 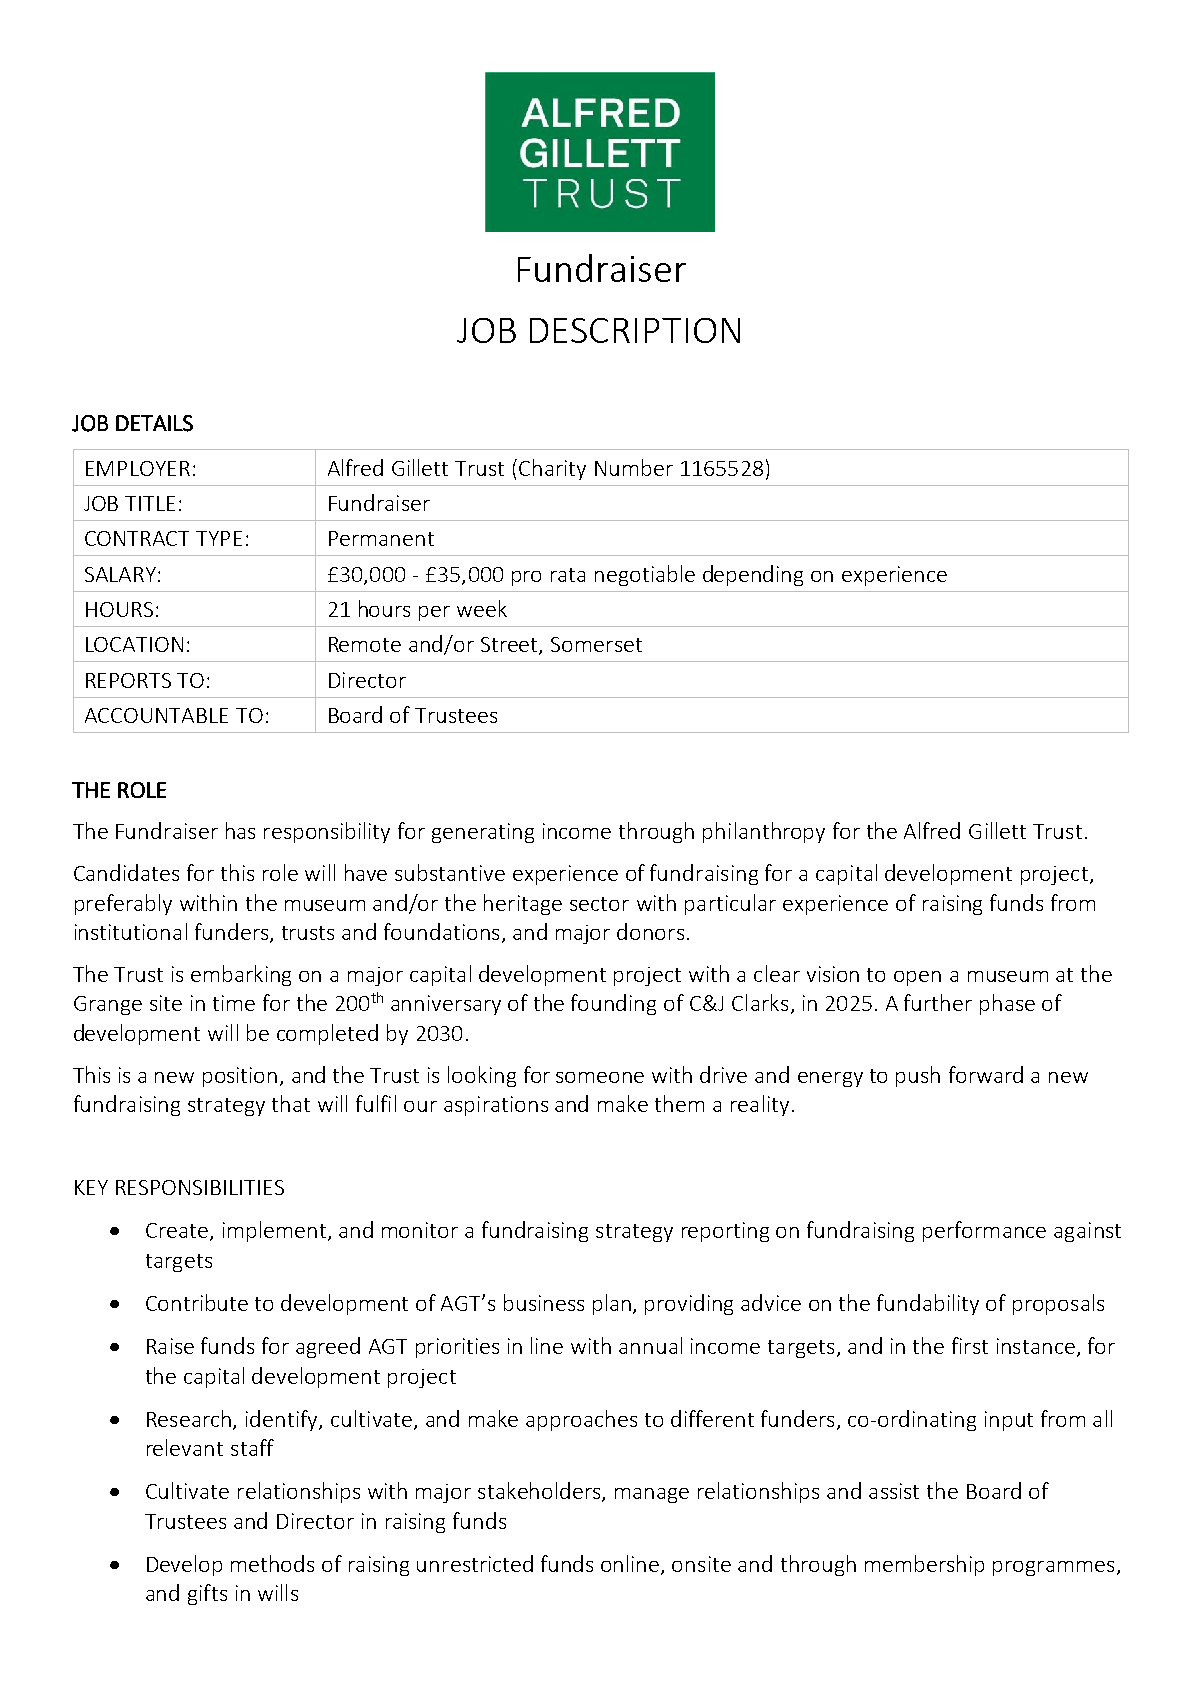 What do you see at coordinates (679, 1103) in the image?
I see `them` at bounding box center [679, 1103].
